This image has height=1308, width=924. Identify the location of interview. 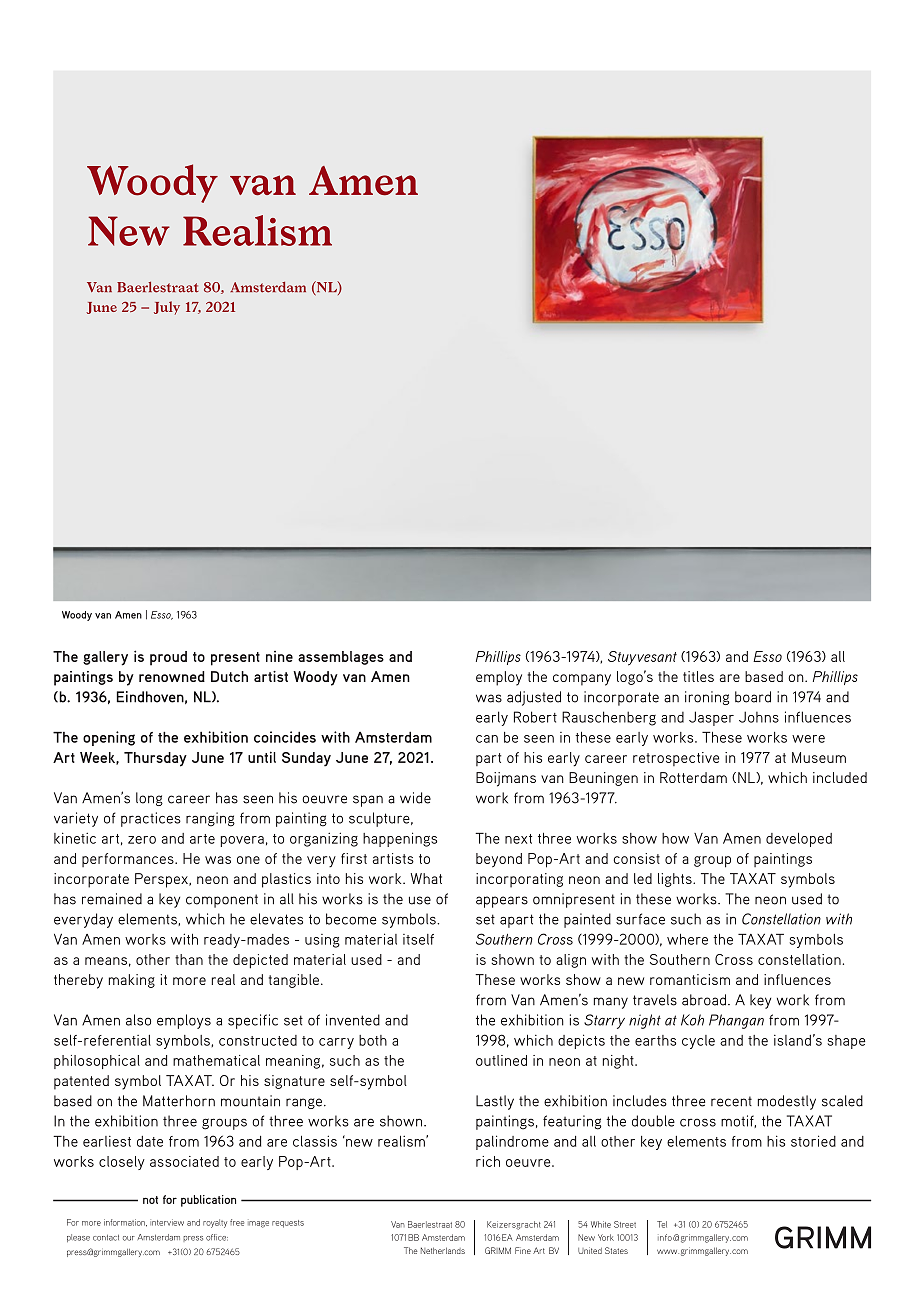
(167, 1222).
